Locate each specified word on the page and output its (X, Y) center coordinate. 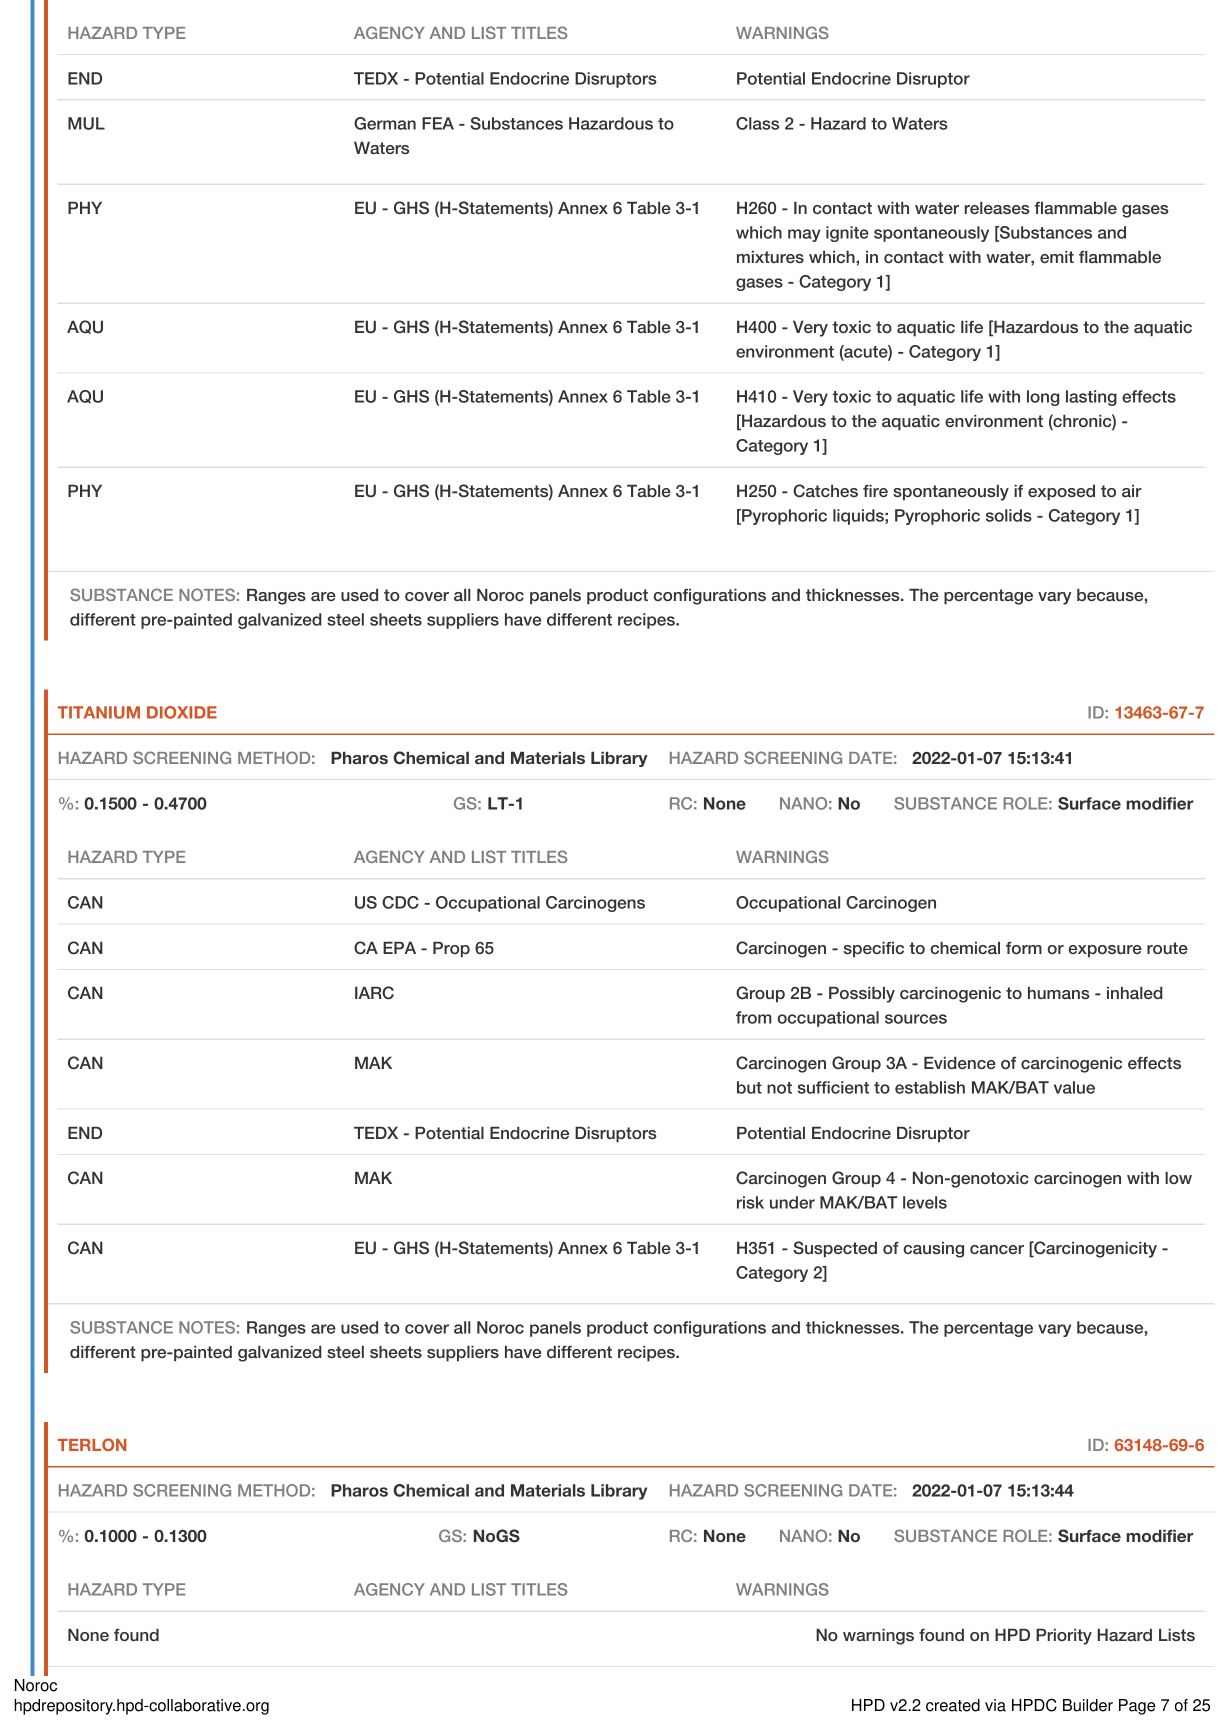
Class (757, 123)
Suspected (835, 1249)
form (1024, 948)
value (1074, 1087)
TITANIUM (99, 712)
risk (750, 1202)
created (953, 1705)
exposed (1061, 493)
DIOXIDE (182, 712)
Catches (825, 491)
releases (997, 208)
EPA (399, 948)
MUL (86, 123)
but (749, 1087)
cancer (997, 1249)
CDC (400, 902)
